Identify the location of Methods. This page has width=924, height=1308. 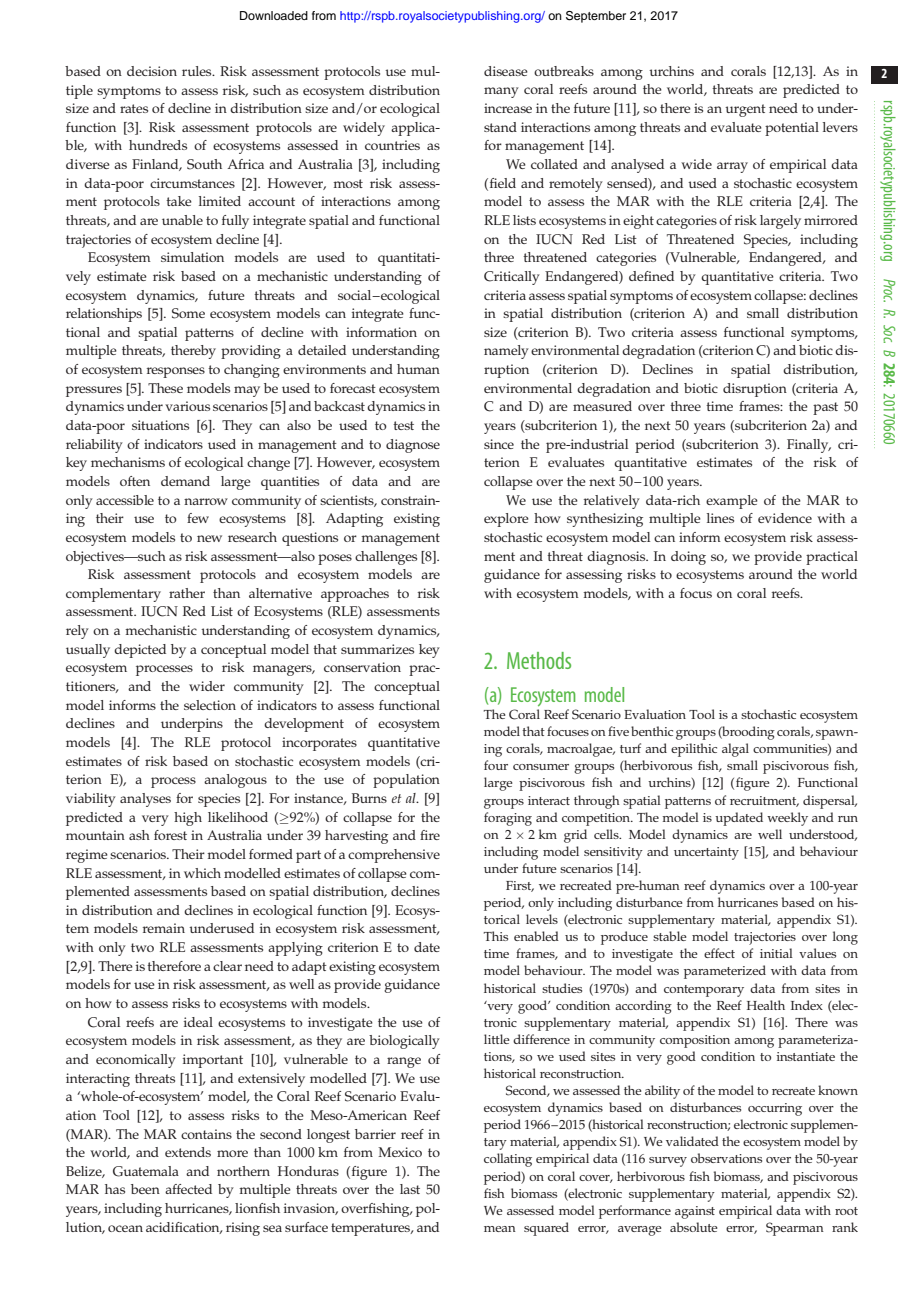
(539, 660).
